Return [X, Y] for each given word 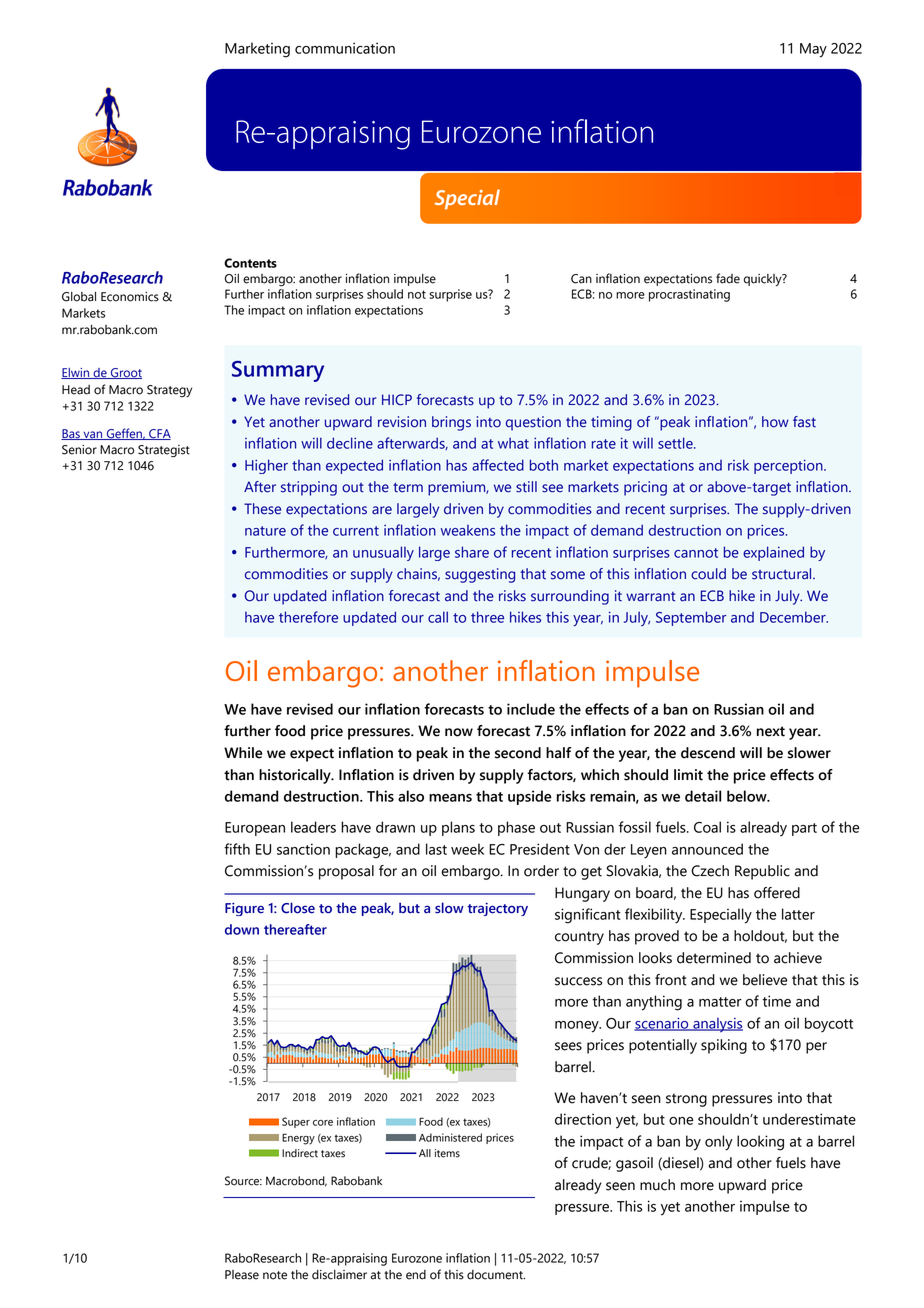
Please [242, 1275]
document [496, 1275]
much [657, 1185]
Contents [250, 263]
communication [345, 48]
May [813, 50]
